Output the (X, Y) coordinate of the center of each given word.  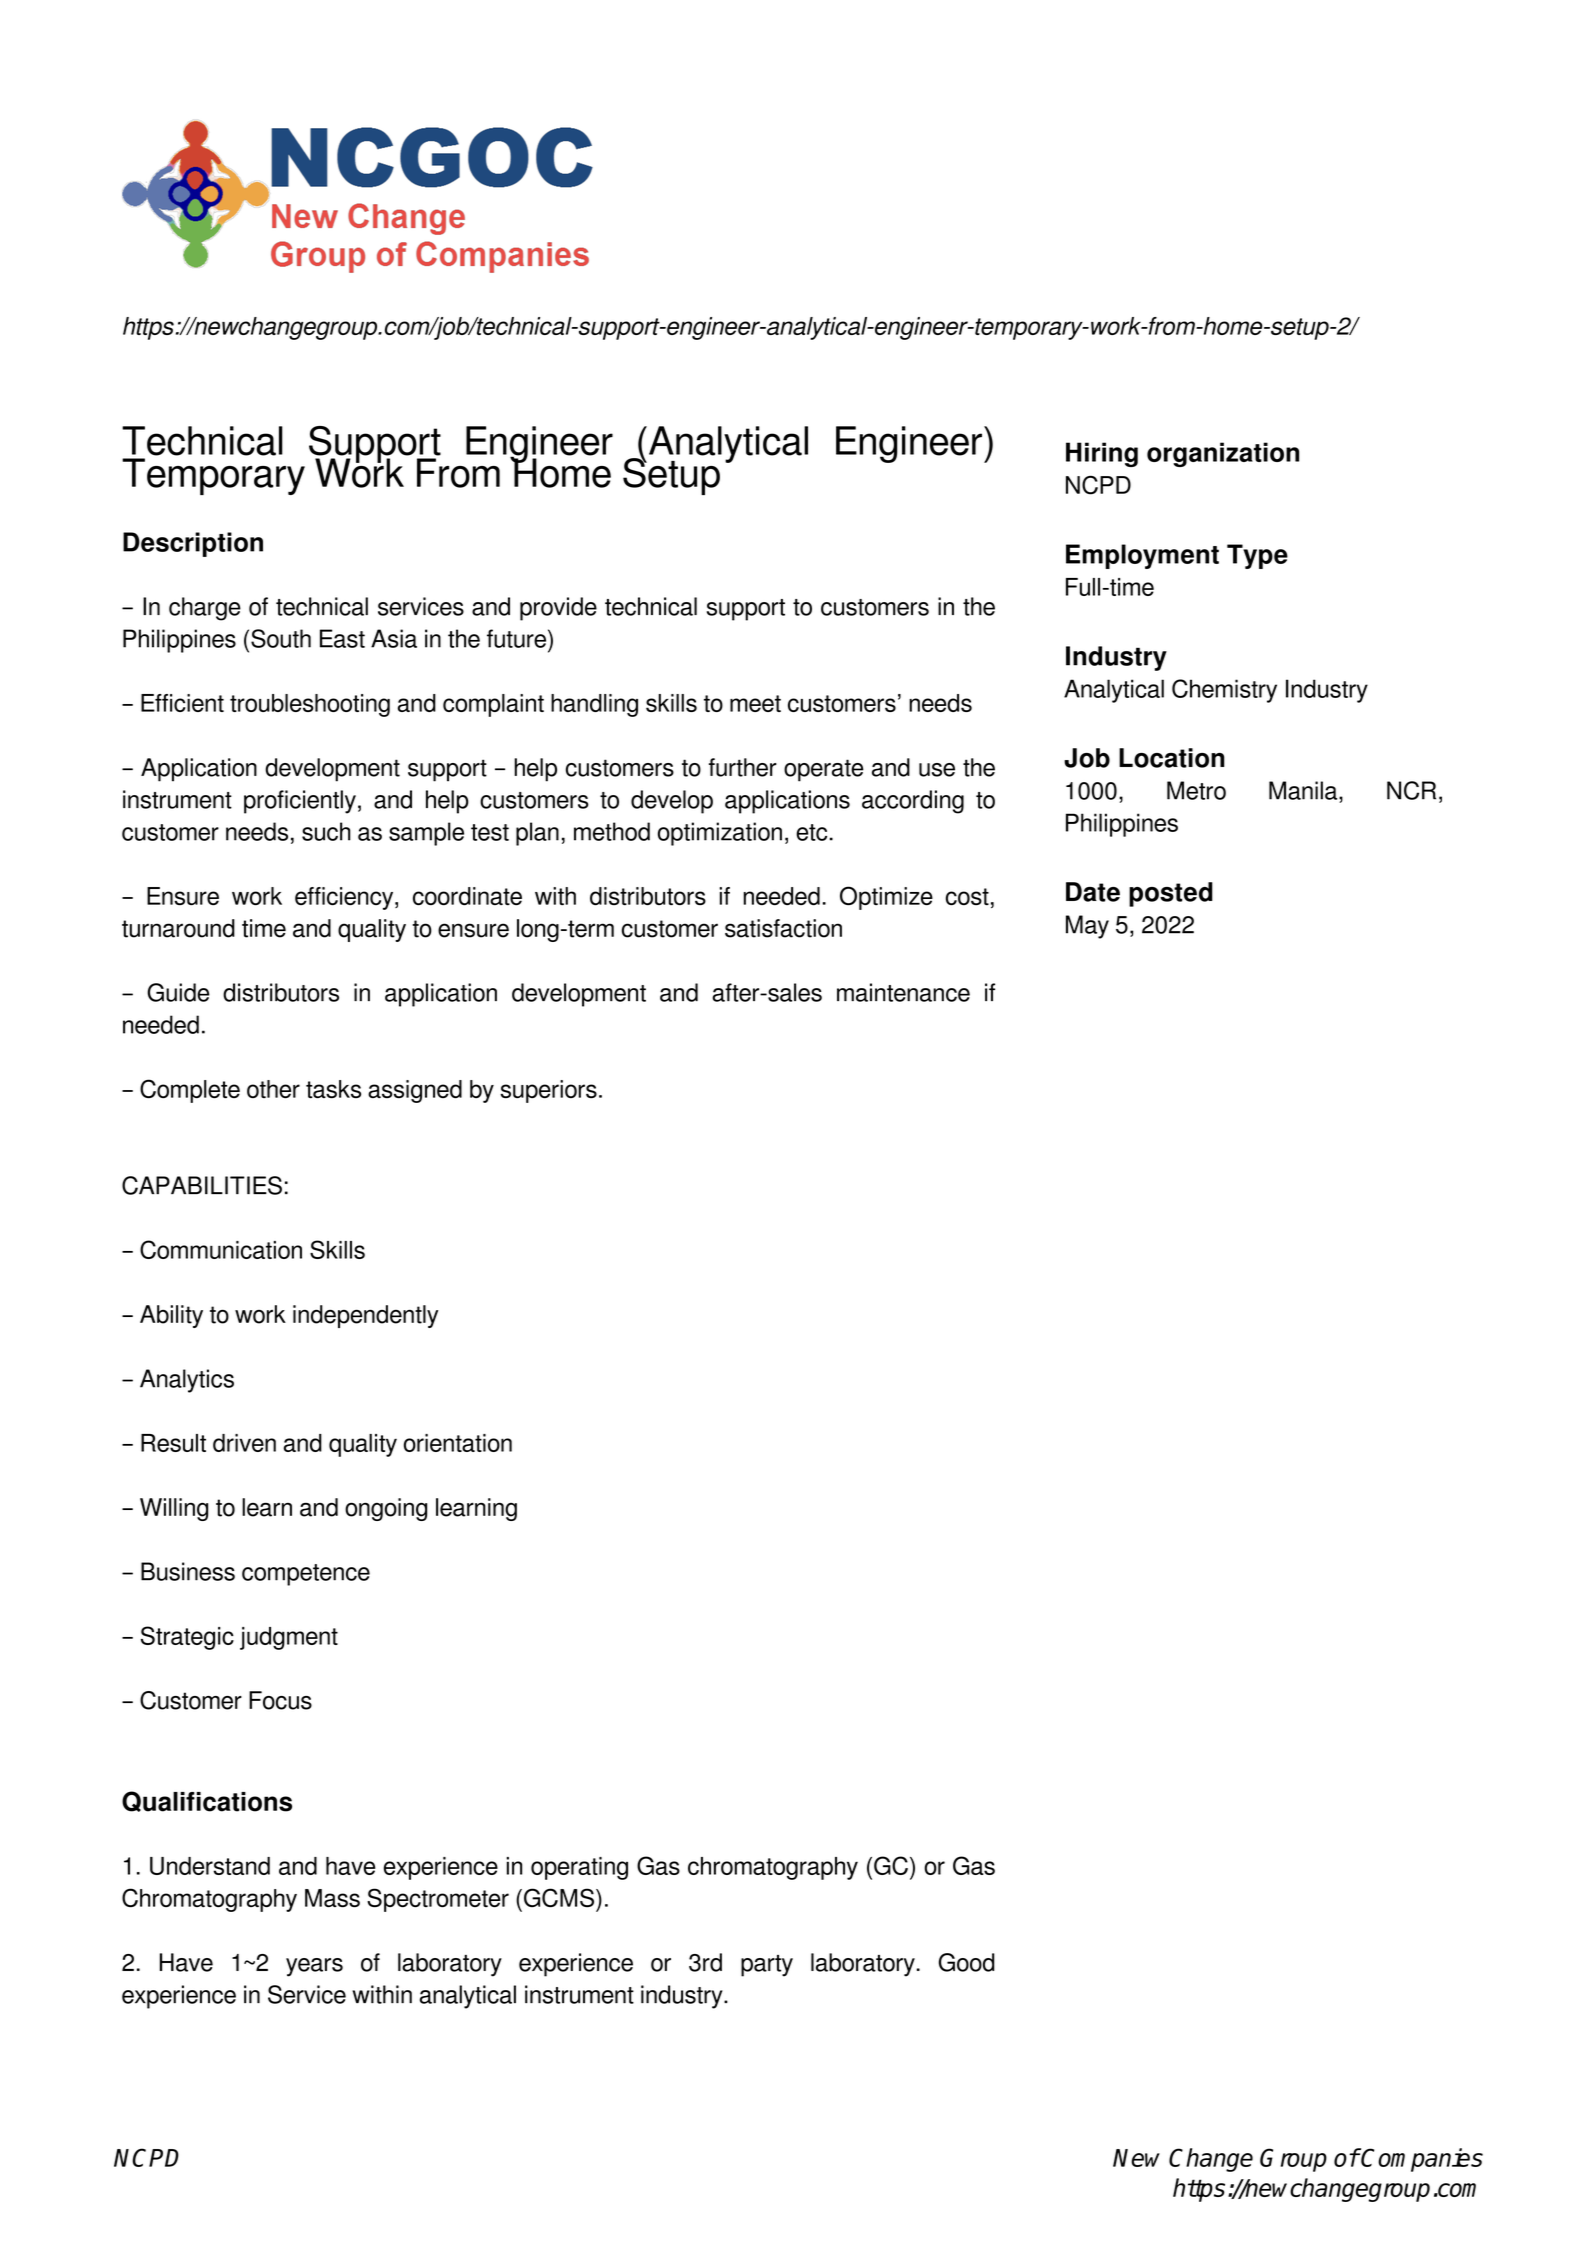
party (767, 1966)
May (1087, 927)
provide (558, 609)
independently (365, 1316)
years (314, 1967)
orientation (458, 1443)
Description (193, 544)
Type (1257, 556)
